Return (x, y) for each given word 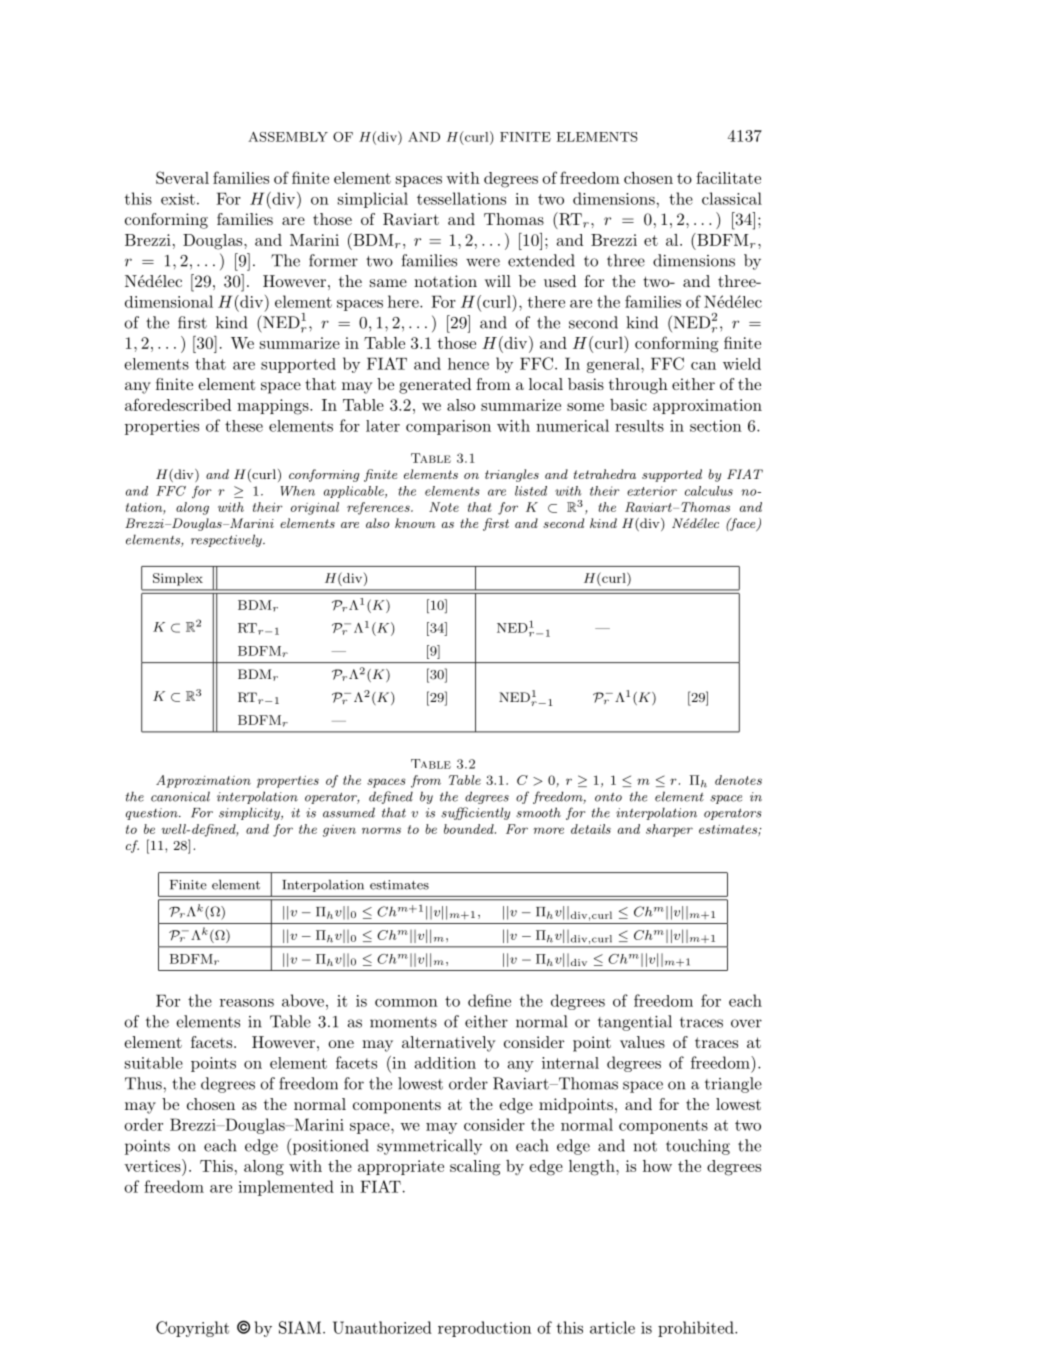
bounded (470, 829)
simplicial (373, 200)
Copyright (192, 1329)
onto (608, 797)
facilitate (728, 177)
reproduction (484, 1329)
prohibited (697, 1329)
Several (182, 177)
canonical (180, 796)
